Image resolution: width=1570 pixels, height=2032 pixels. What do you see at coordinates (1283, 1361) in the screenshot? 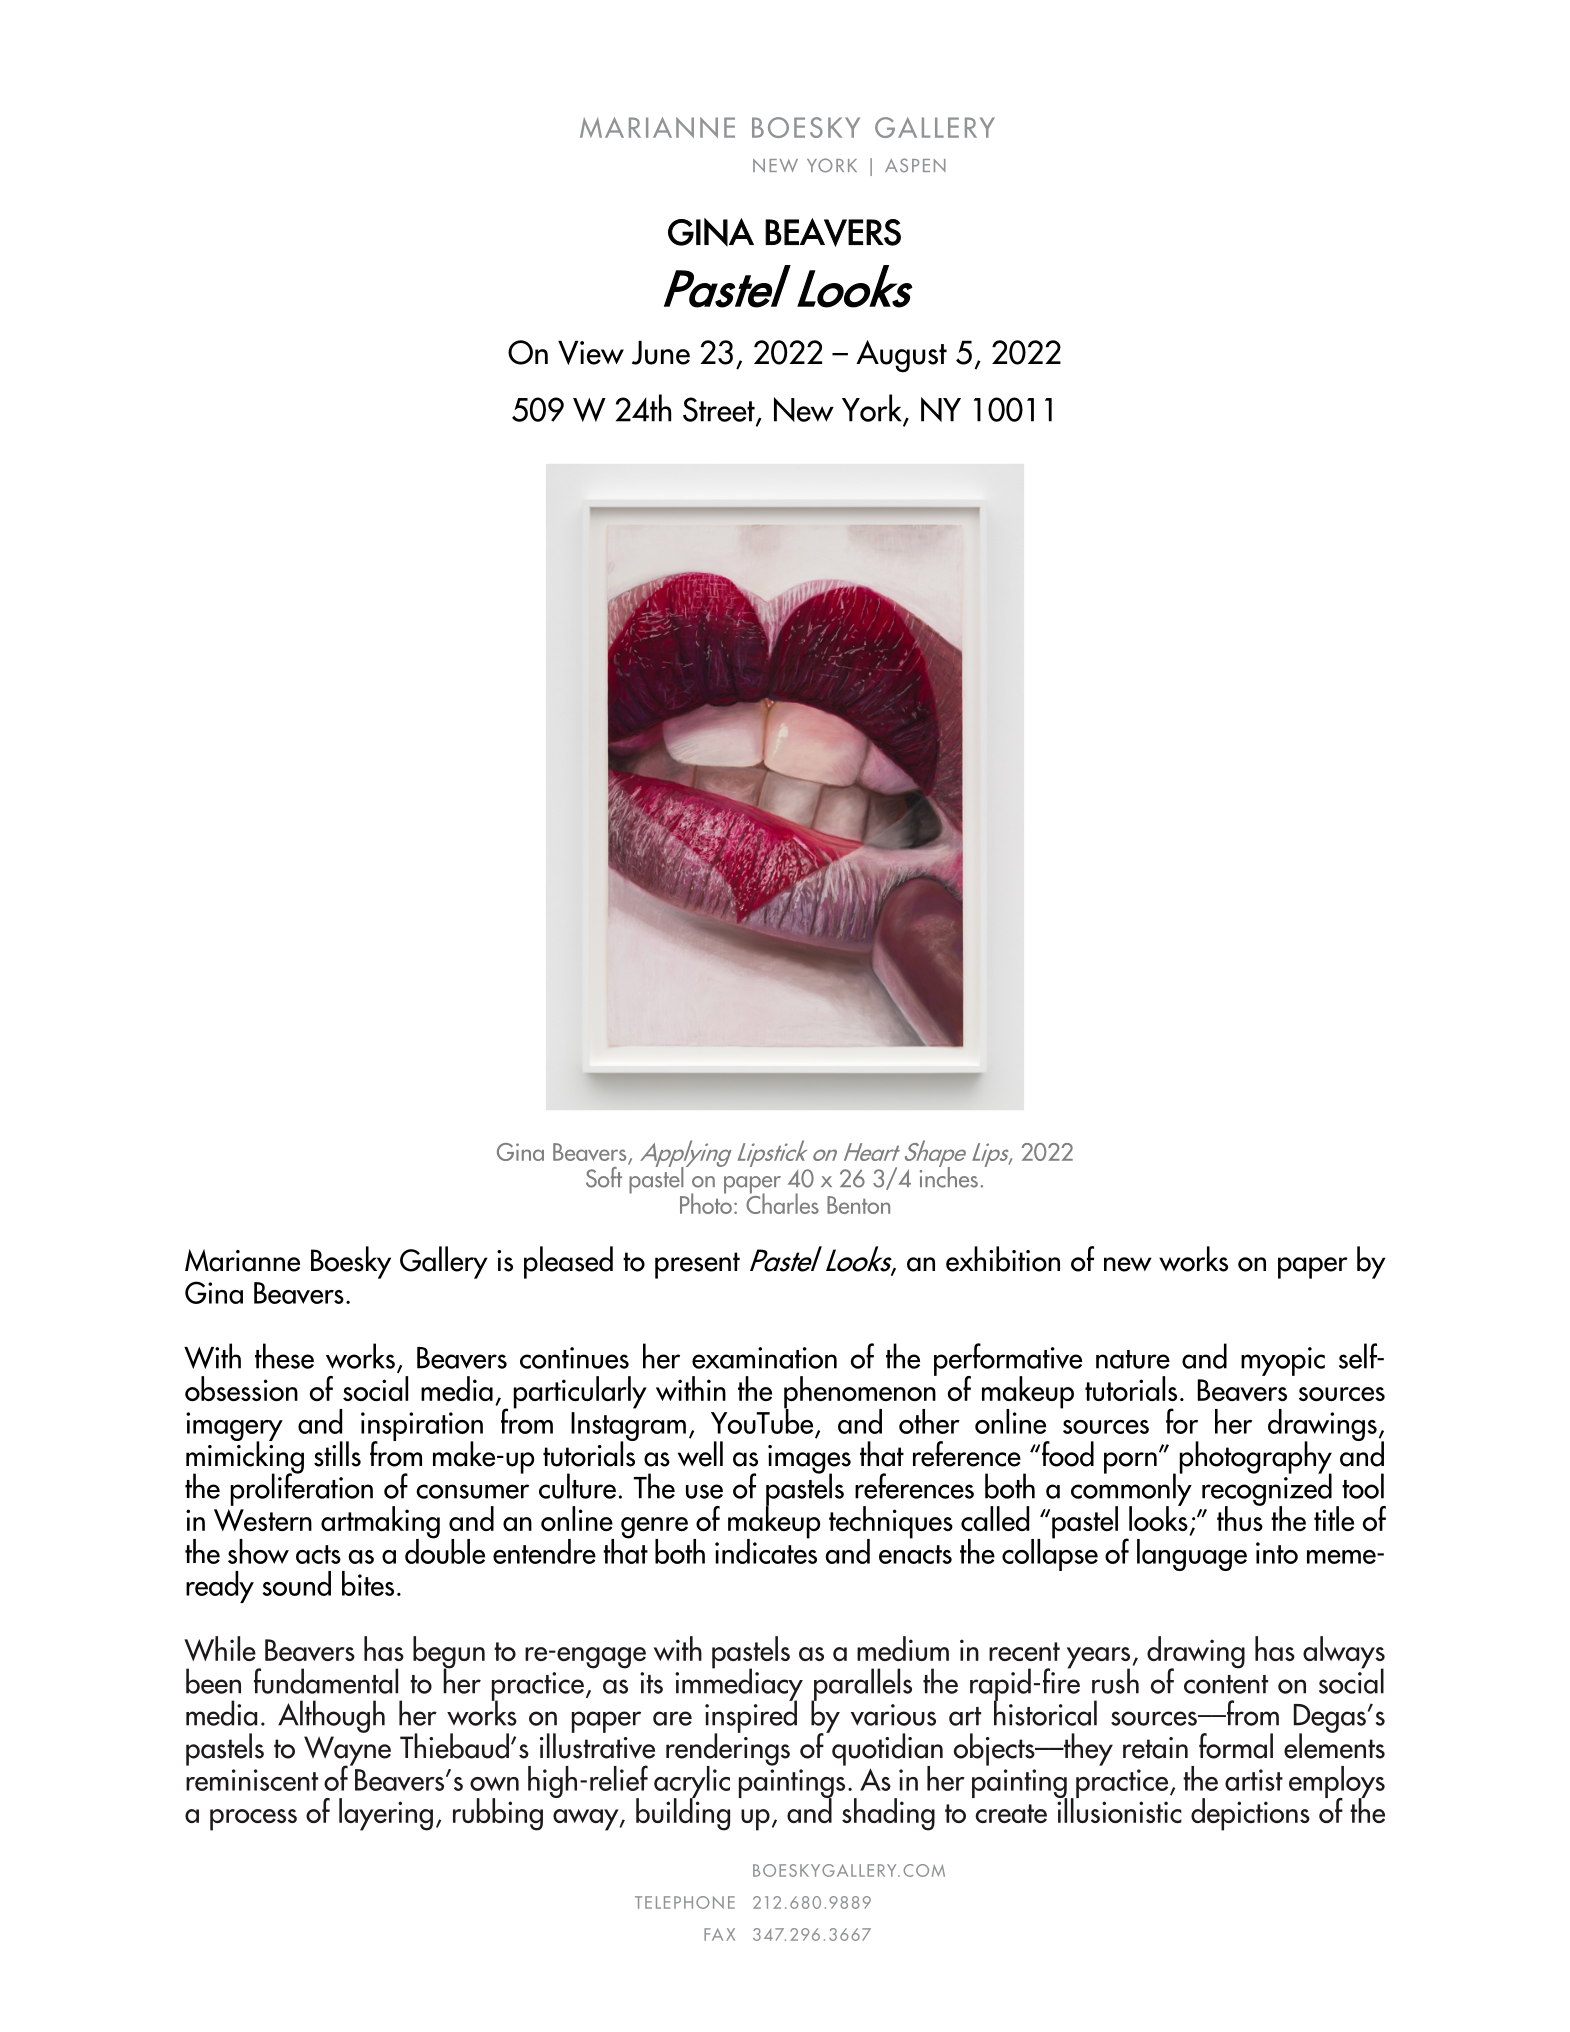
I see `myopic` at bounding box center [1283, 1361].
